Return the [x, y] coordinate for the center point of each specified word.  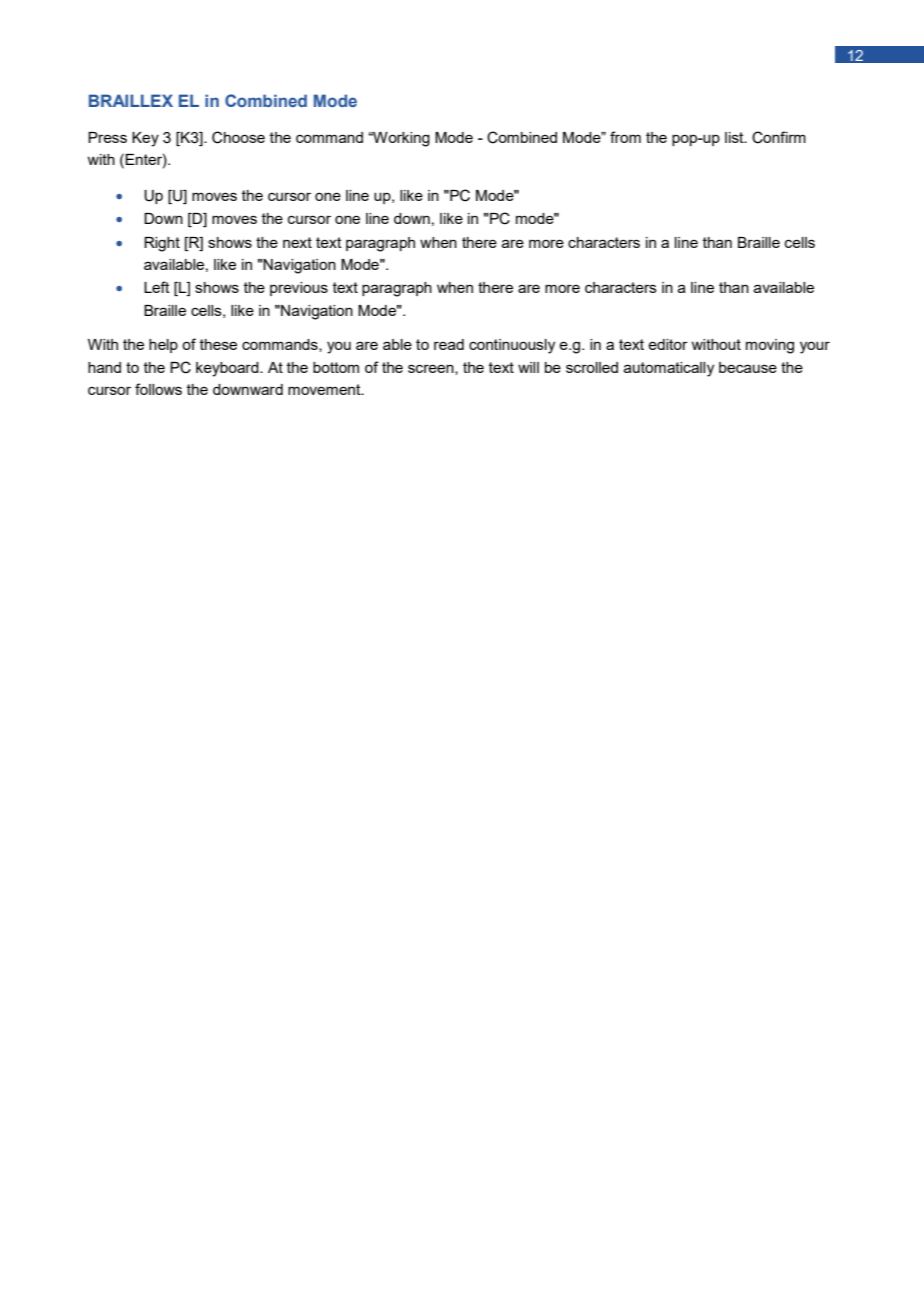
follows [158, 389]
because [748, 367]
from [625, 137]
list [735, 137]
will [528, 367]
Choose [238, 137]
